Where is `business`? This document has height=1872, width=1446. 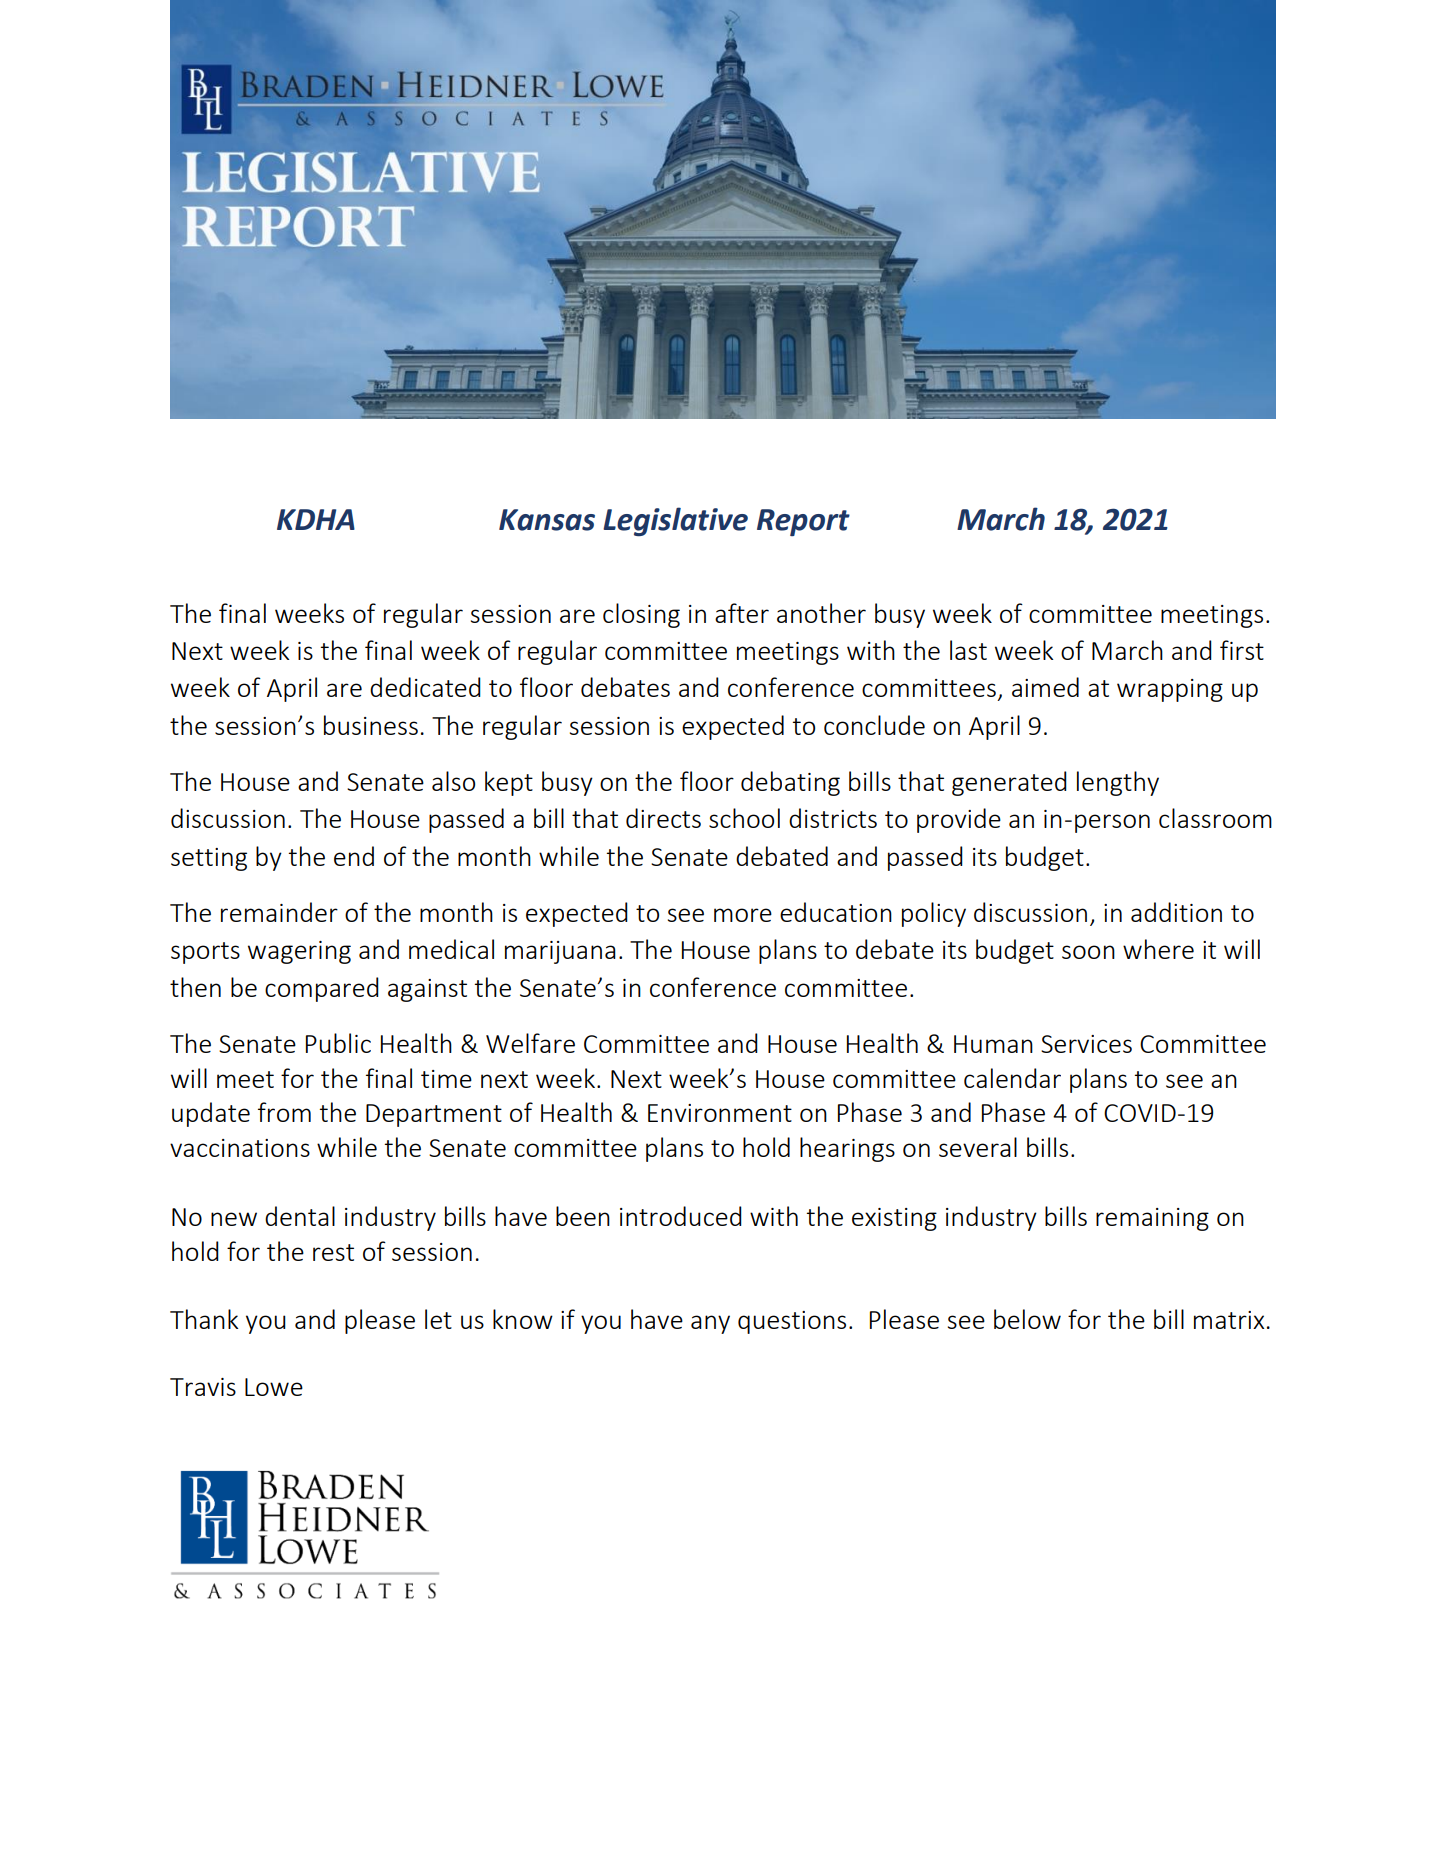
business is located at coordinates (371, 725).
